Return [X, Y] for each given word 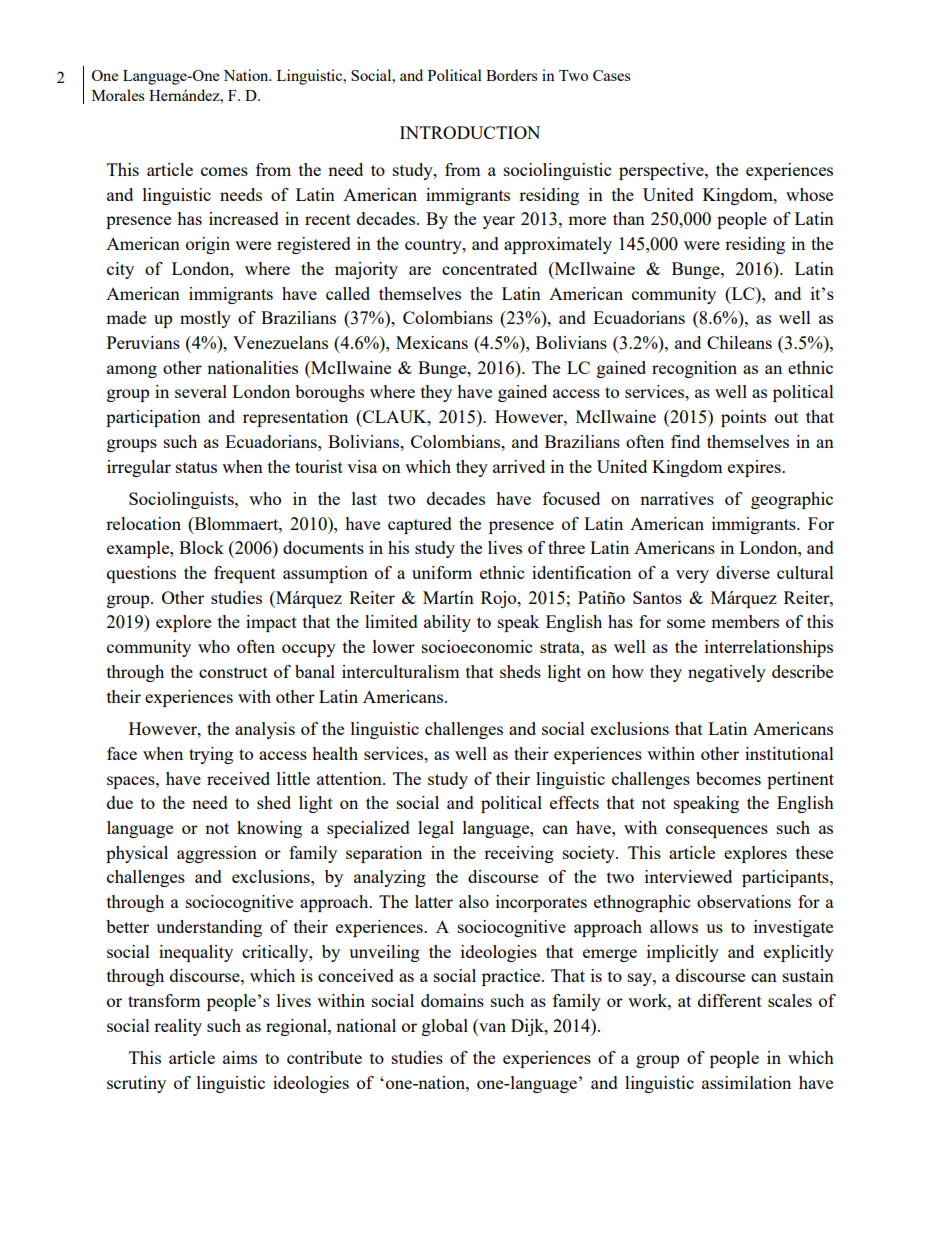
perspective [662, 171]
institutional [789, 753]
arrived [519, 466]
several [201, 391]
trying [211, 755]
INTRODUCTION [470, 132]
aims [240, 1057]
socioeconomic [477, 646]
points [743, 418]
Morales [118, 95]
